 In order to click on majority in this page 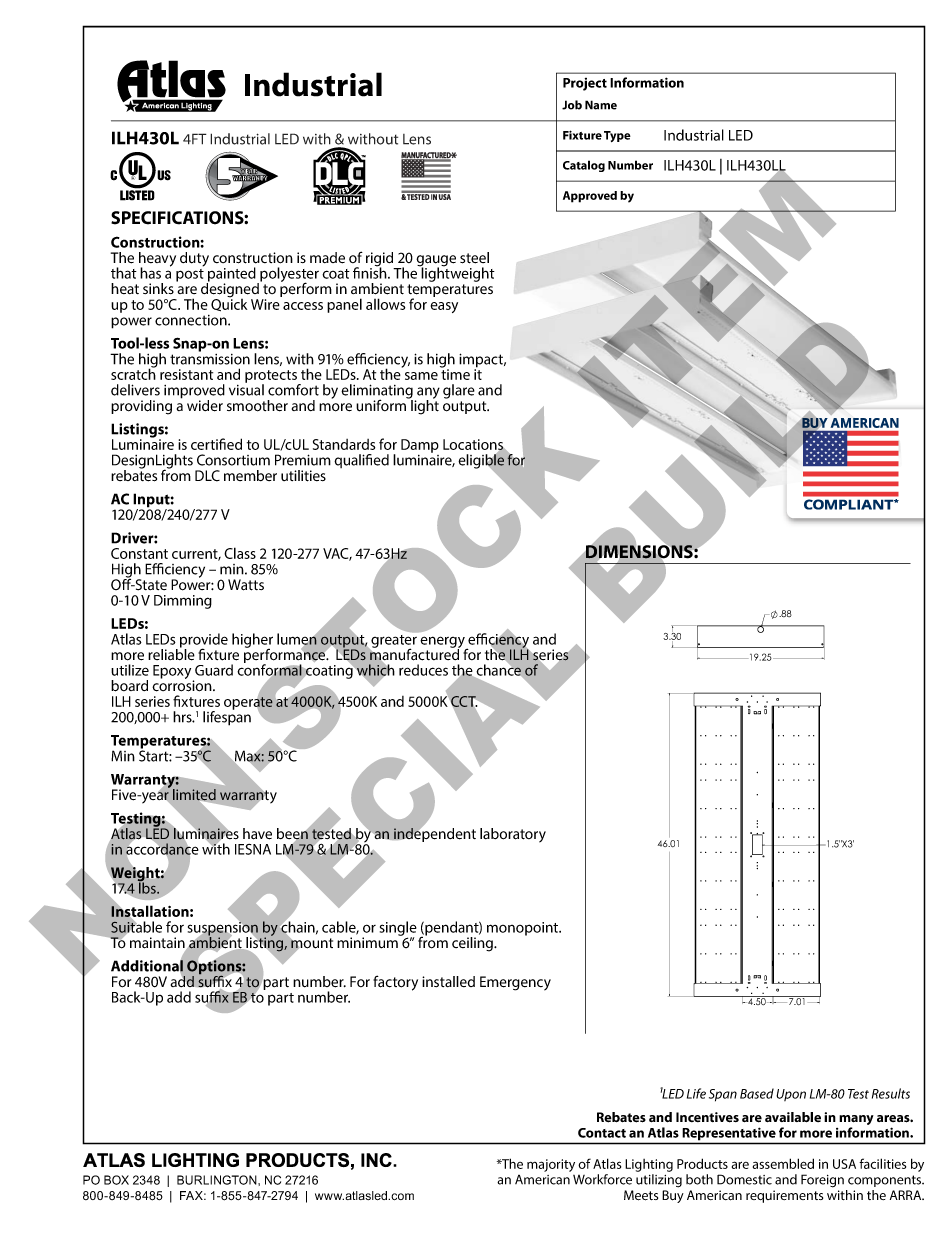, I will do `click(551, 1165)`.
